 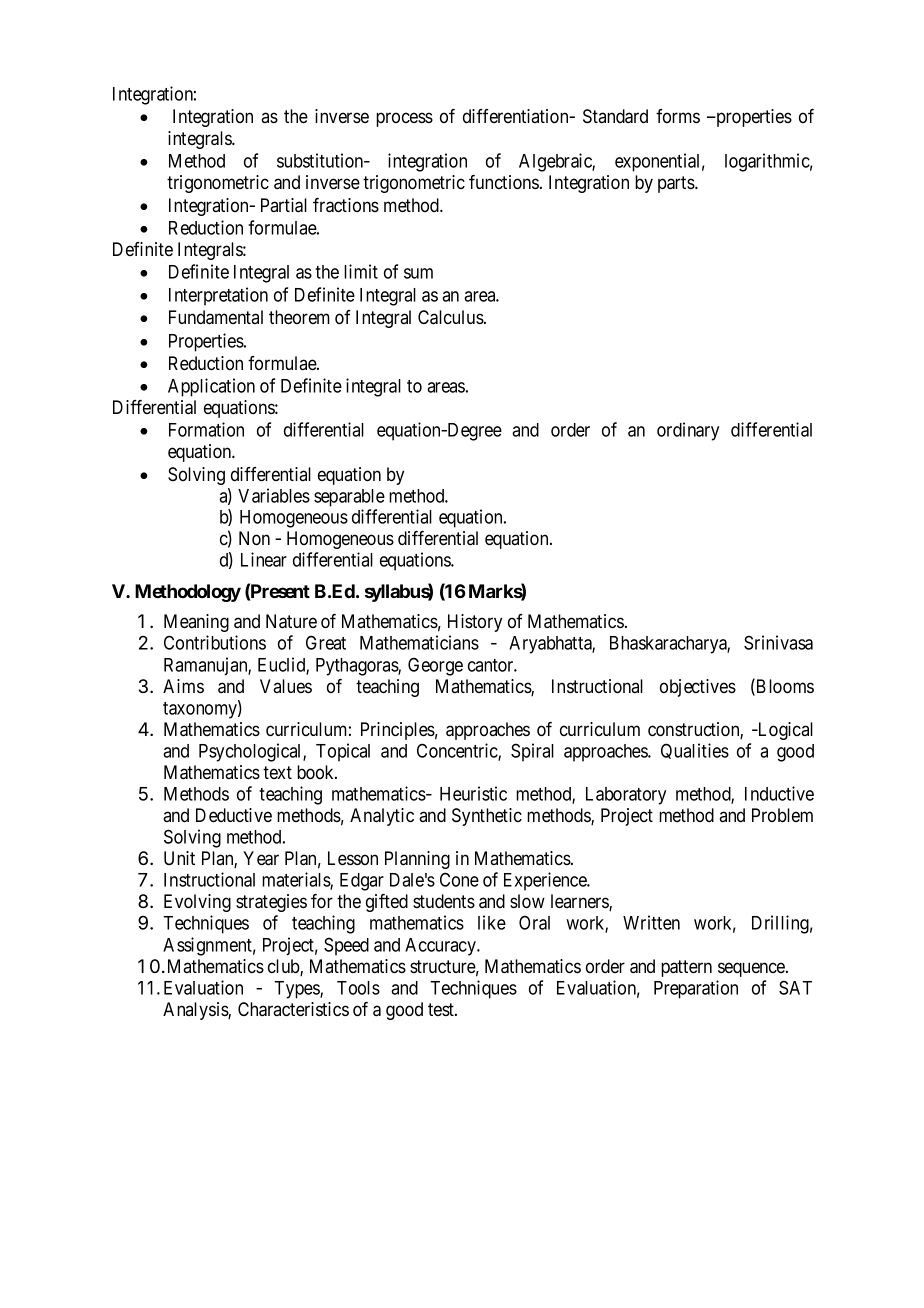 I want to click on objectives, so click(x=698, y=688).
